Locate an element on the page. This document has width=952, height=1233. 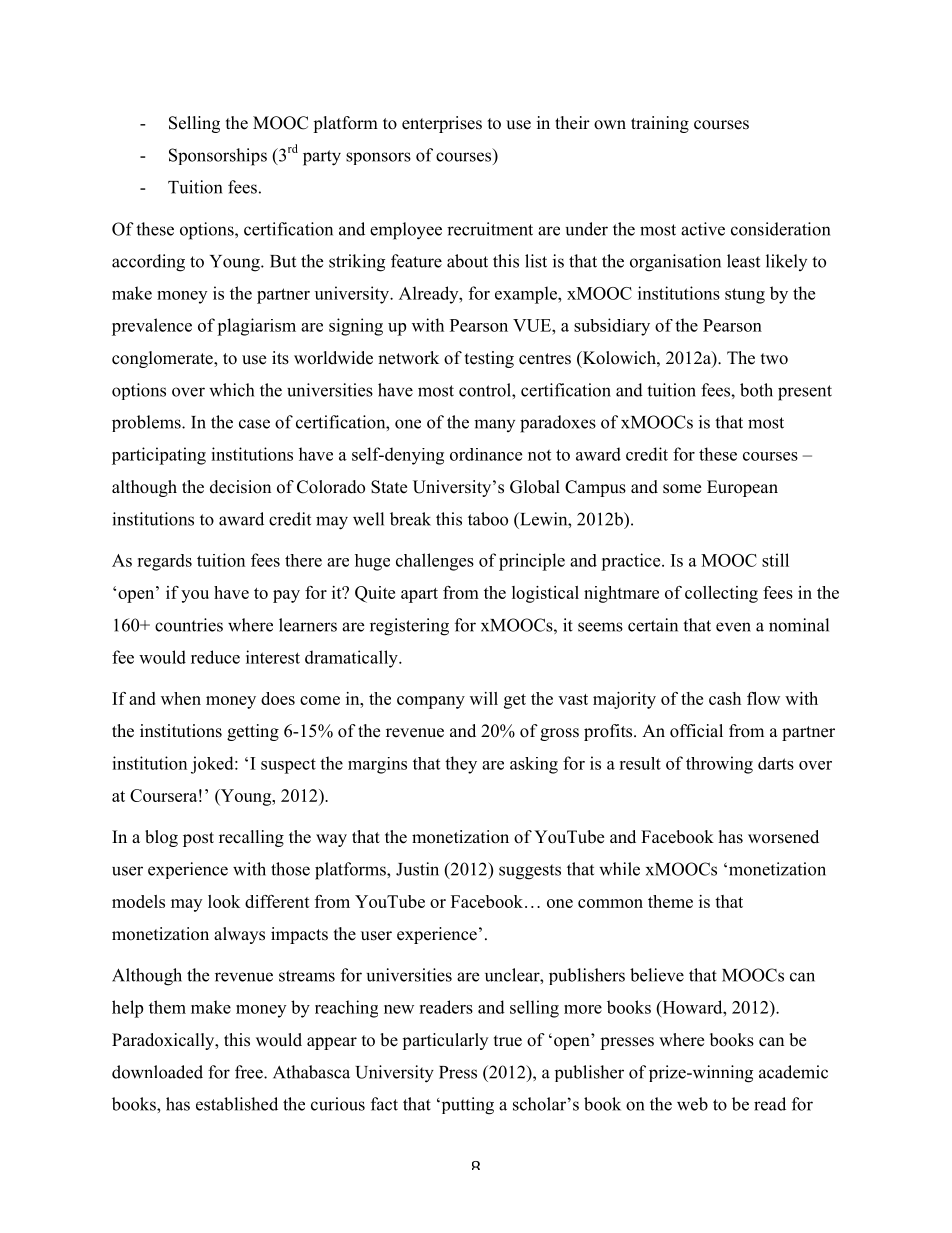
decision is located at coordinates (240, 487).
